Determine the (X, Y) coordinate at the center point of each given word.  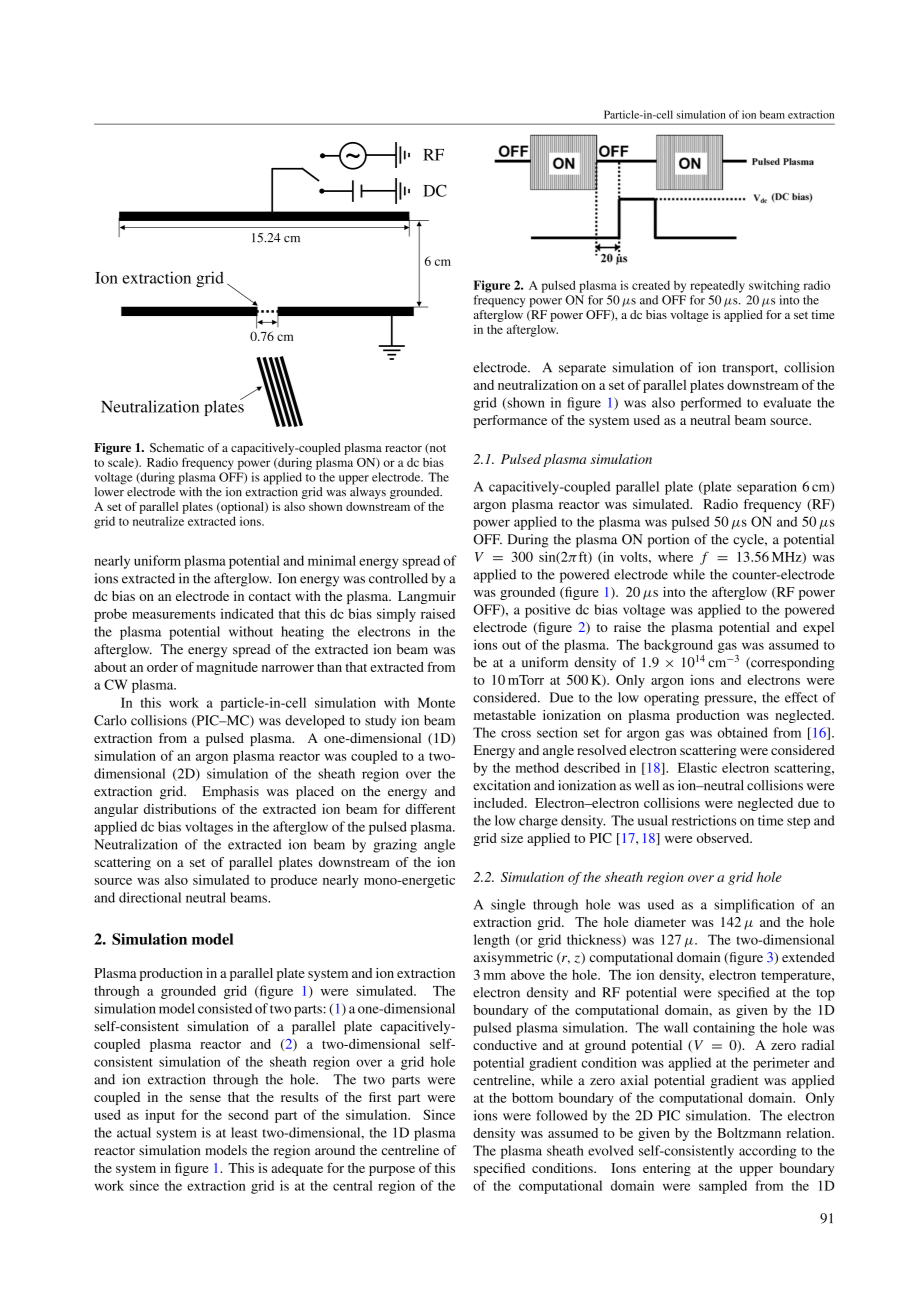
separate (582, 370)
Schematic (177, 447)
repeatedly (717, 286)
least (244, 1132)
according (768, 1152)
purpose (392, 1171)
